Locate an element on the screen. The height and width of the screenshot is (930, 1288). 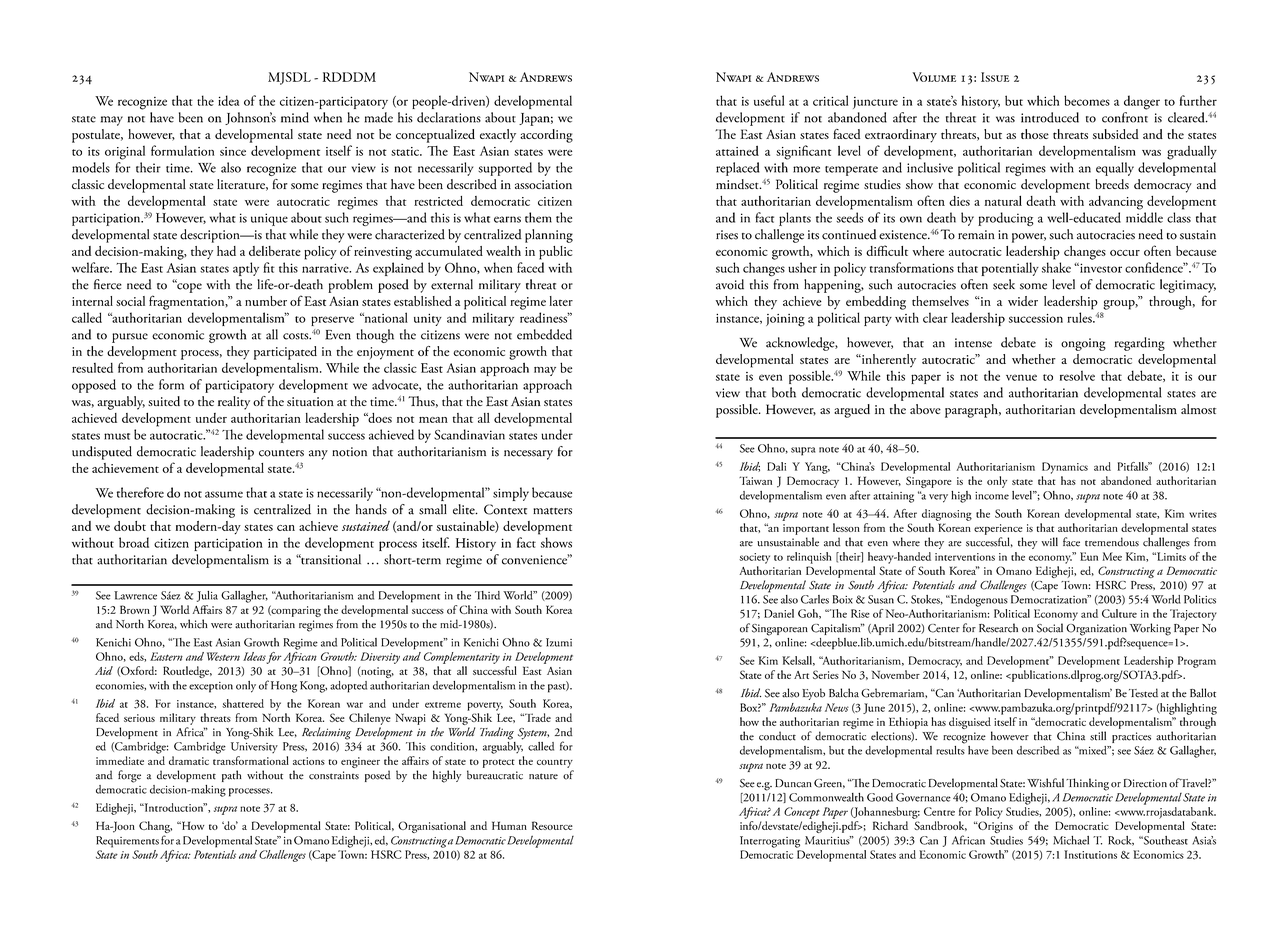
Resource is located at coordinates (552, 825).
